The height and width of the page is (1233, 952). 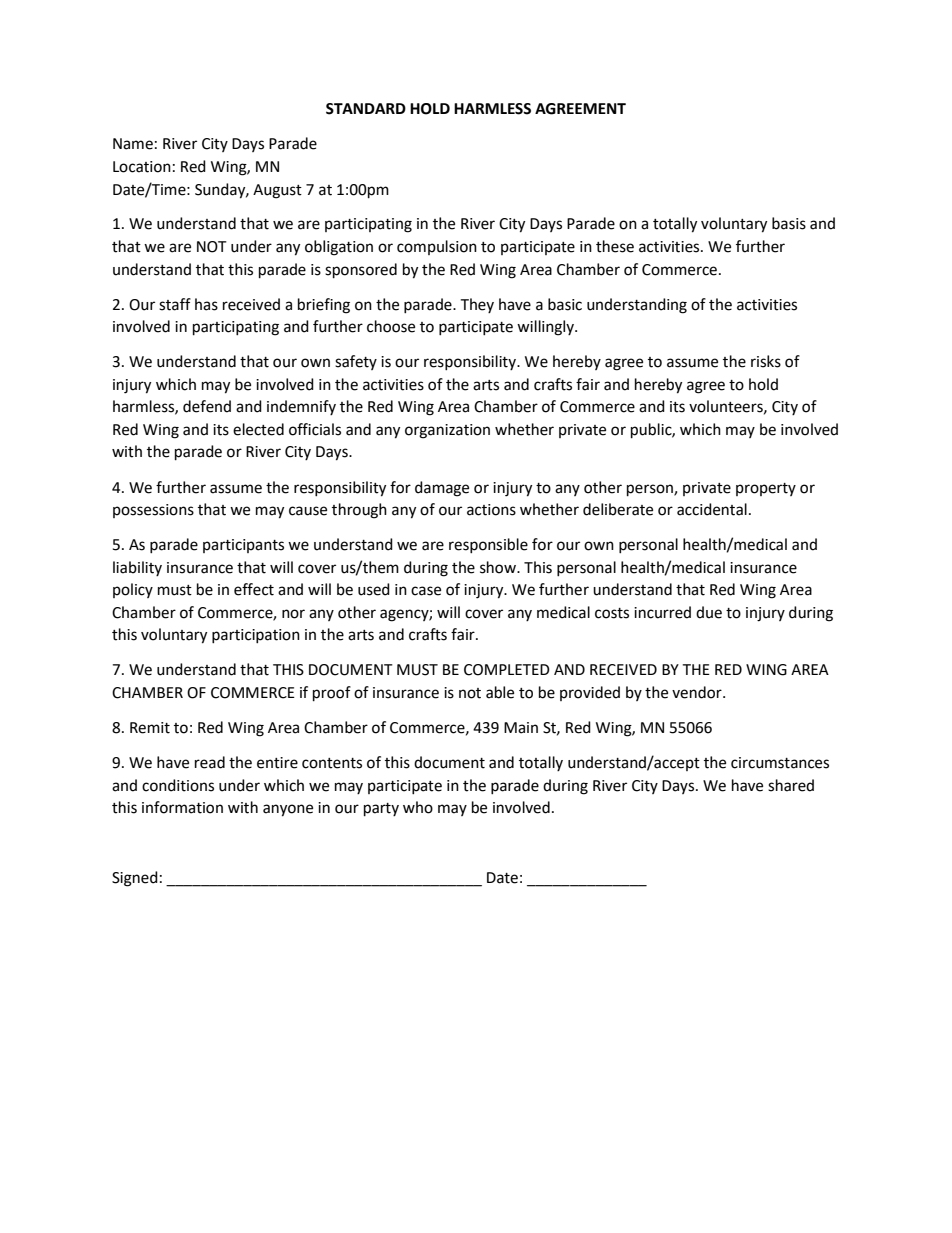 What do you see at coordinates (133, 144) in the page?
I see `Name` at bounding box center [133, 144].
